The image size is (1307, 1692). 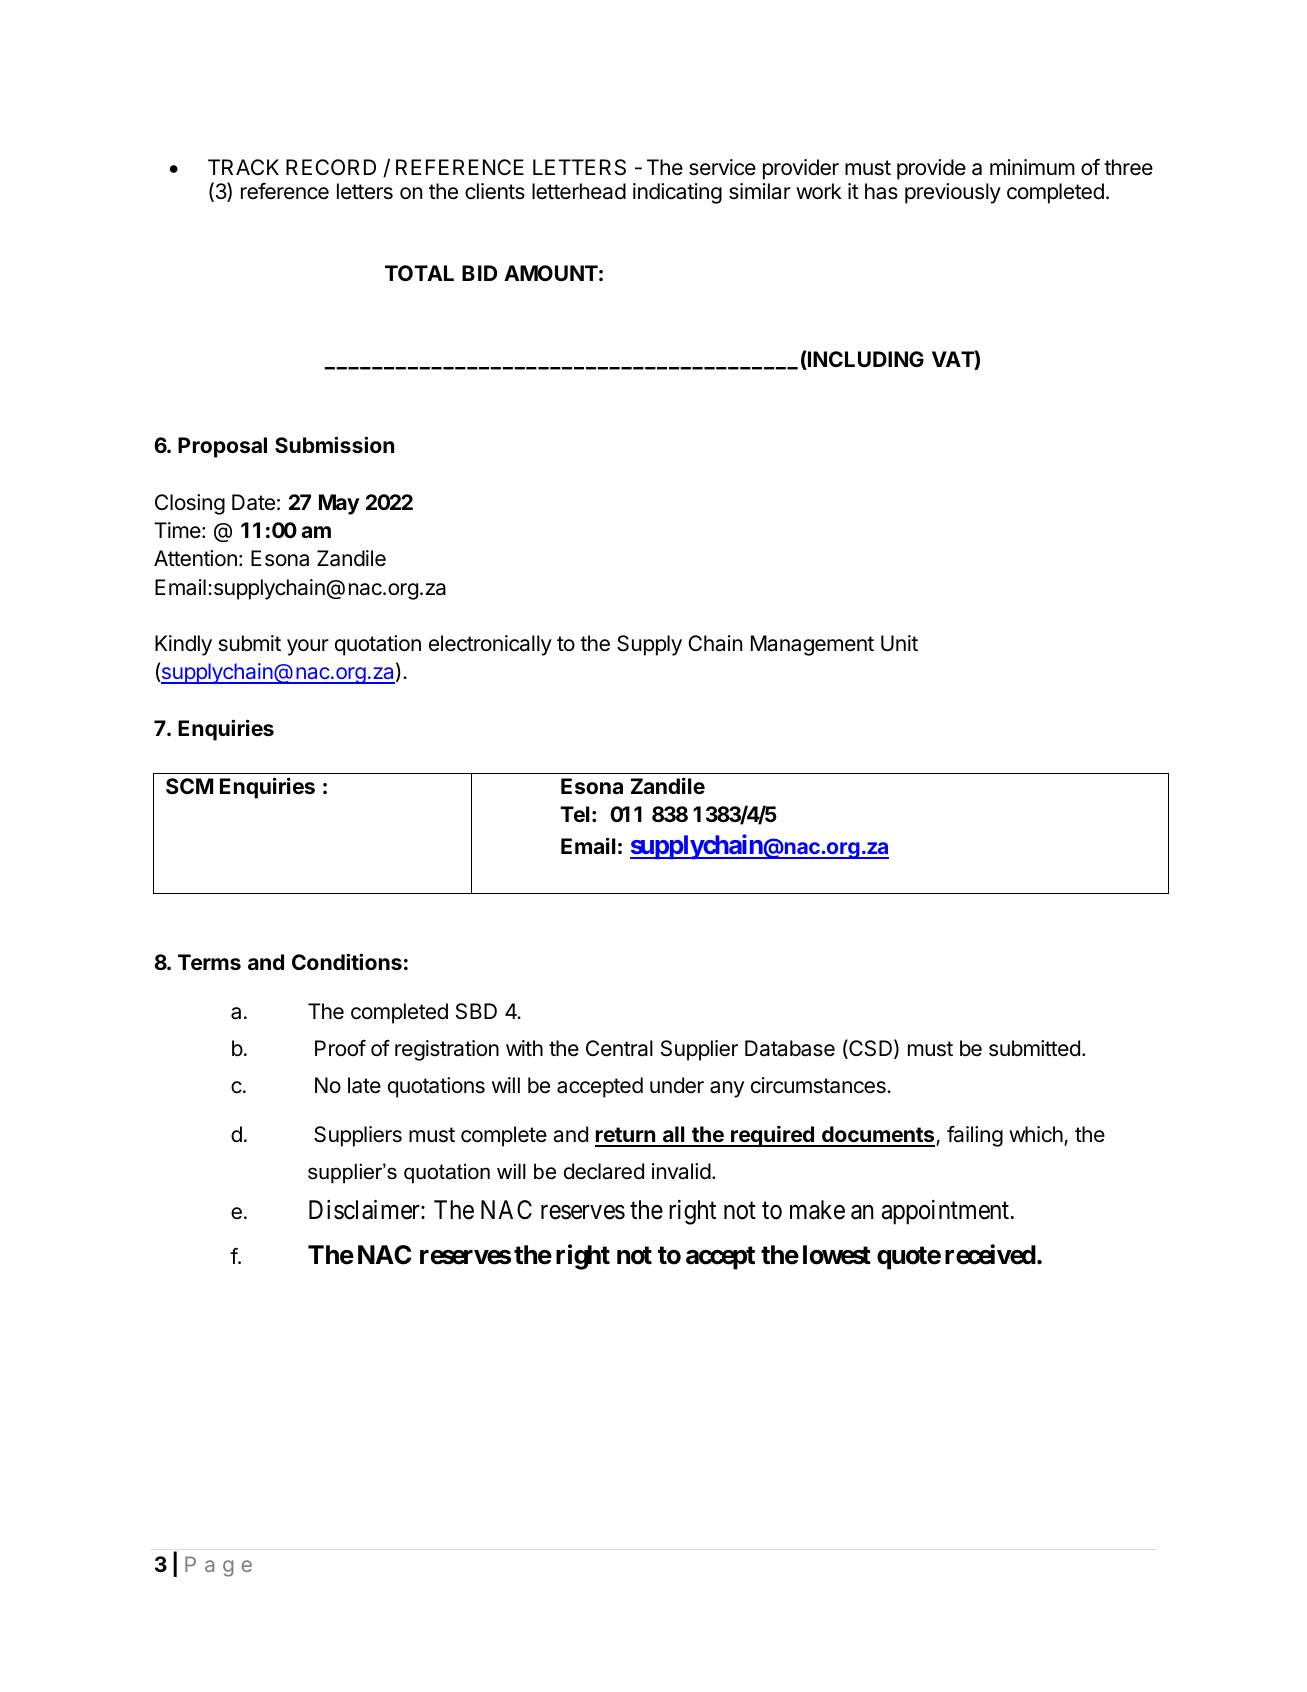 I want to click on indicating, so click(x=677, y=193).
